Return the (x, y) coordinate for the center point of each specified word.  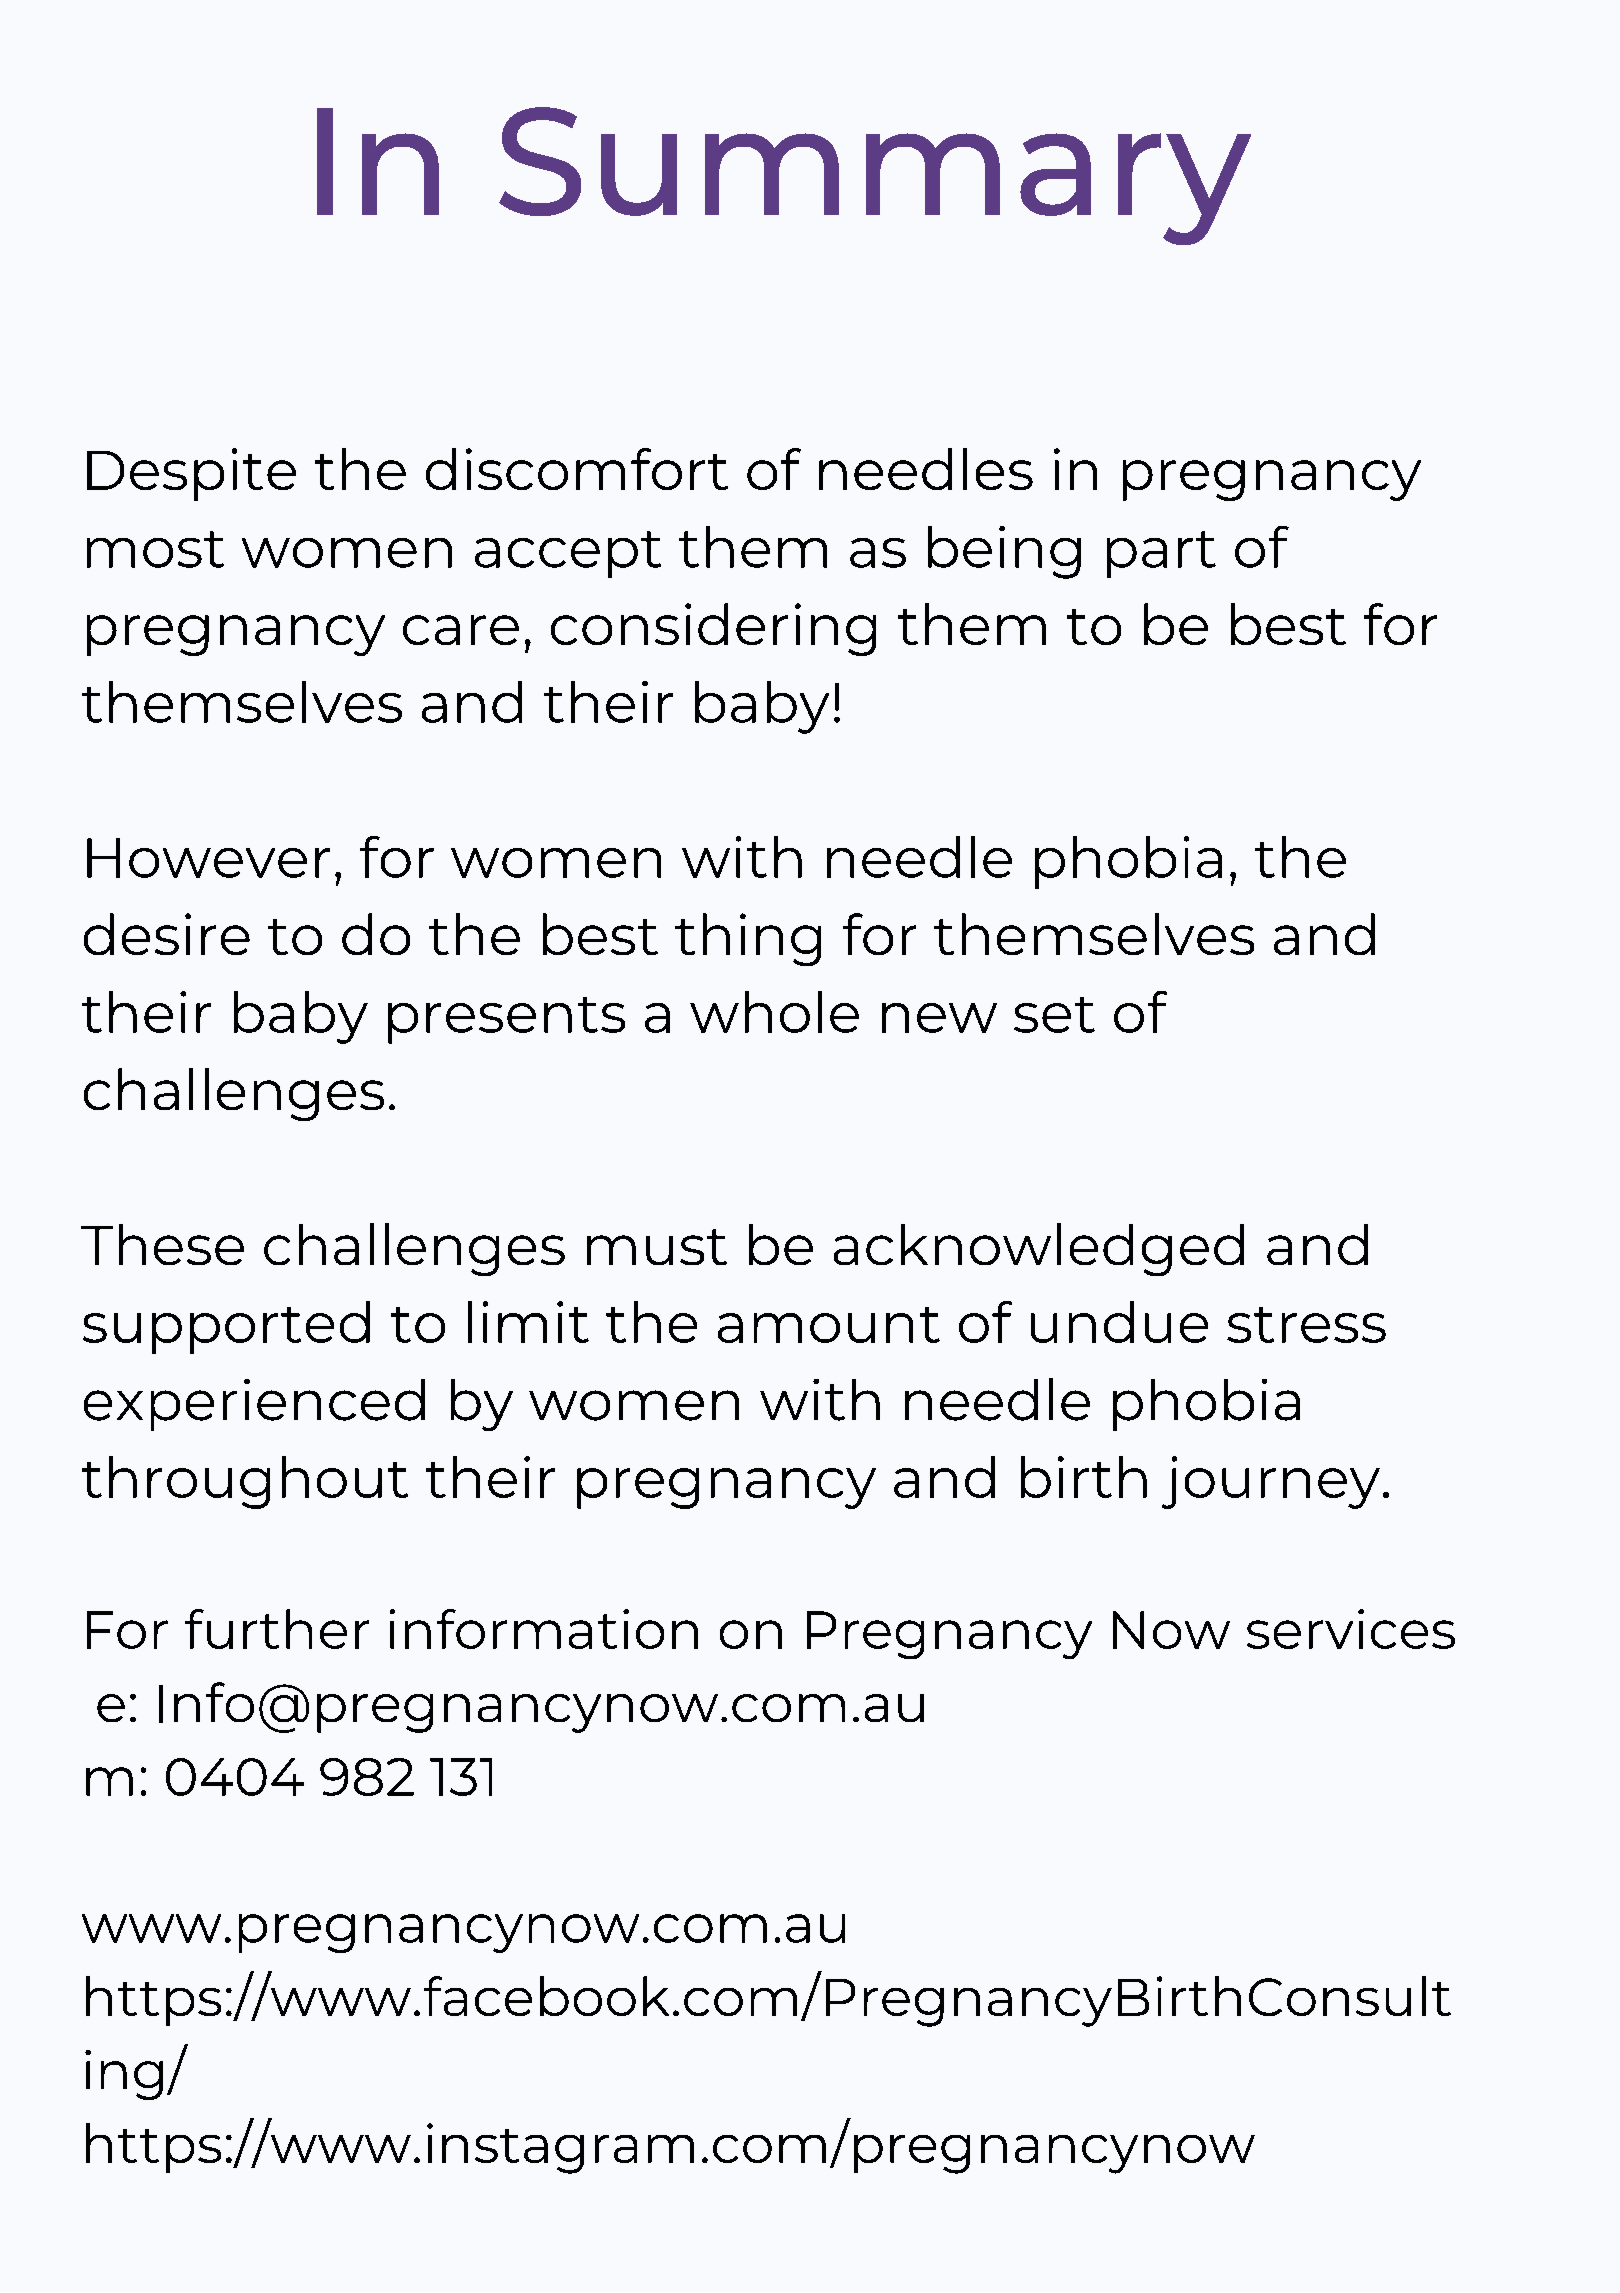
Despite (191, 474)
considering (713, 629)
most (155, 549)
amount (829, 1325)
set (1054, 1015)
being (1004, 552)
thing (748, 939)
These (162, 1244)
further (277, 1629)
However (208, 858)
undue (1119, 1322)
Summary (875, 176)
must (657, 1247)
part (1161, 554)
